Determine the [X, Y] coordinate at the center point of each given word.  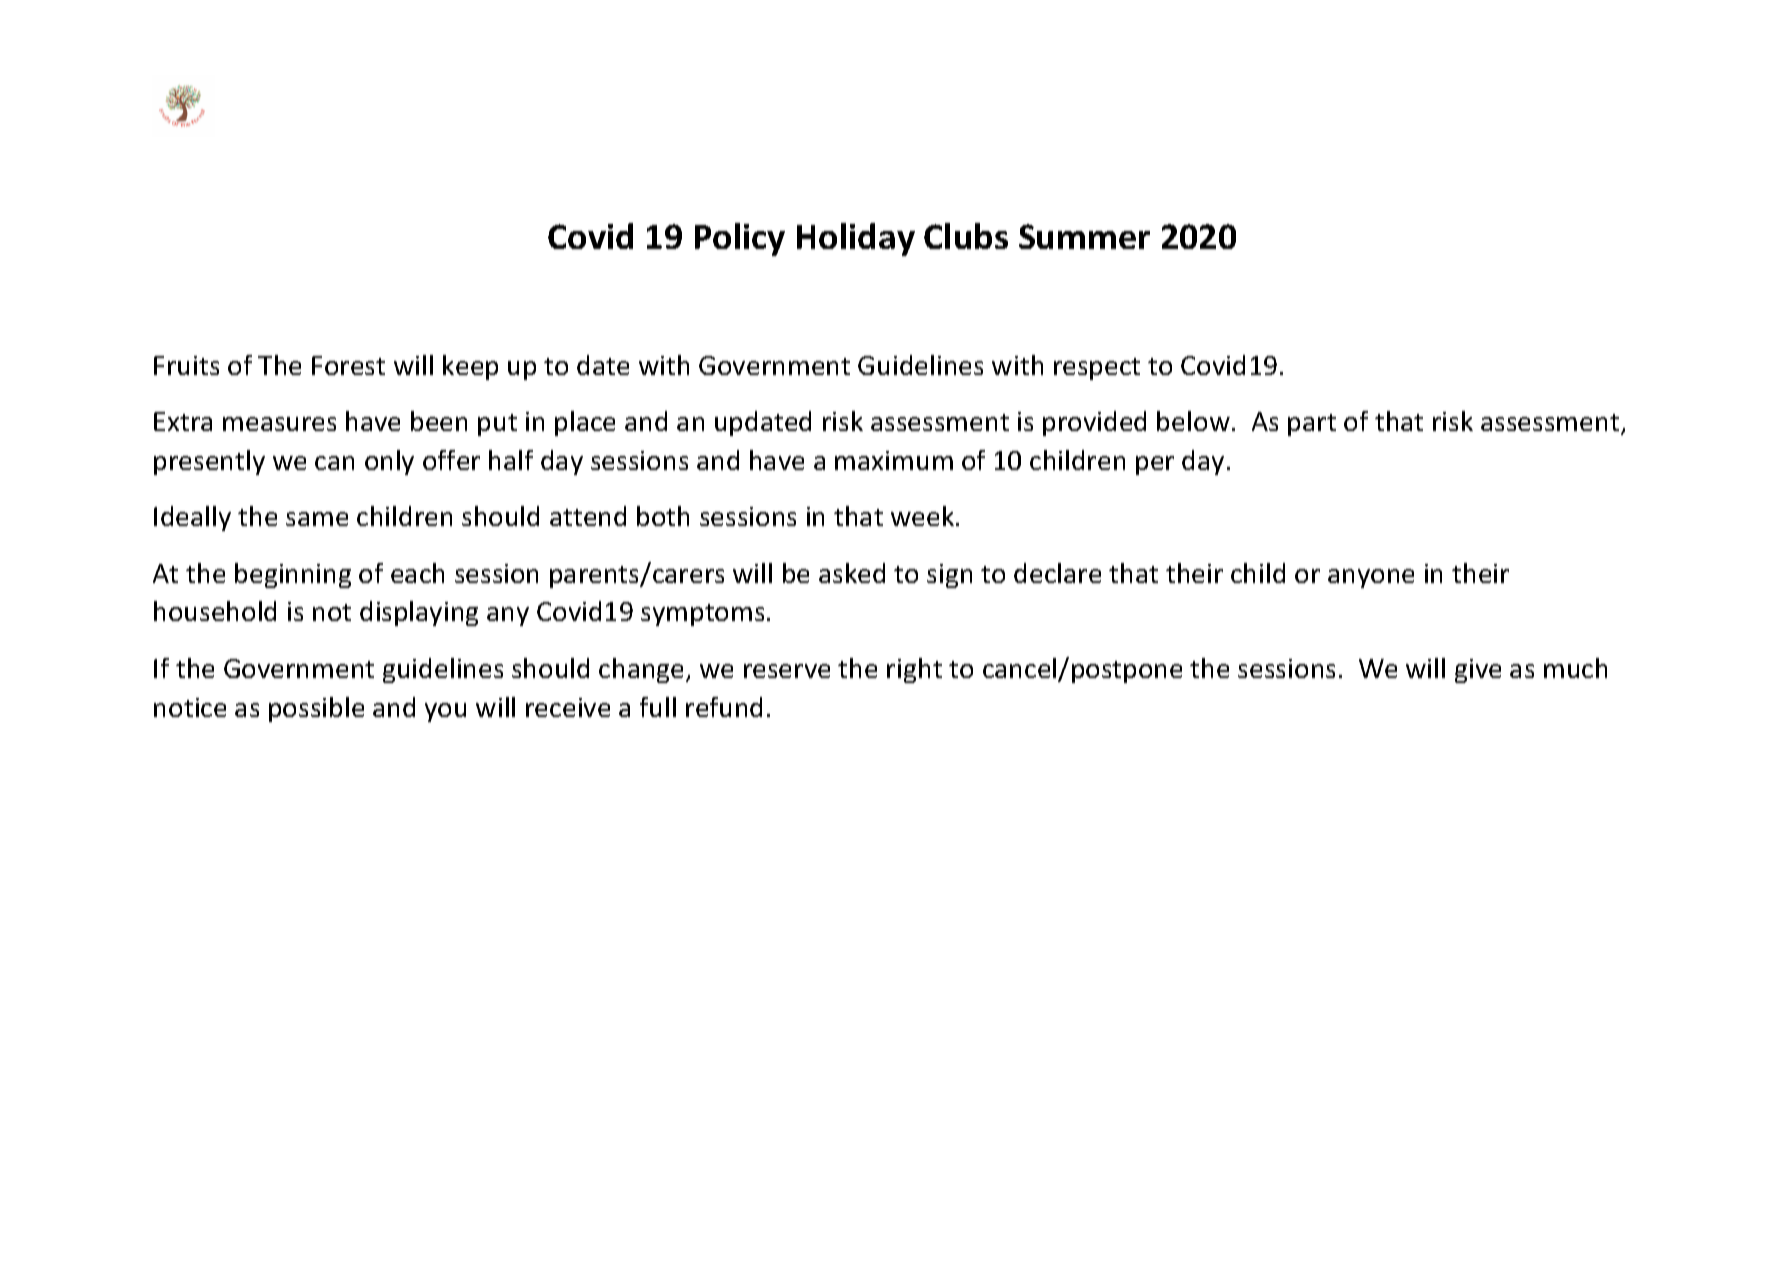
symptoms [702, 615]
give [1478, 671]
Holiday [856, 239]
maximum [894, 460]
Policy [740, 239]
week [924, 516]
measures [279, 424]
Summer [1084, 236]
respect [1097, 369]
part [1312, 425]
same [317, 519]
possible [316, 709]
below [1193, 421]
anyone [1371, 578]
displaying [419, 613]
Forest [348, 365]
